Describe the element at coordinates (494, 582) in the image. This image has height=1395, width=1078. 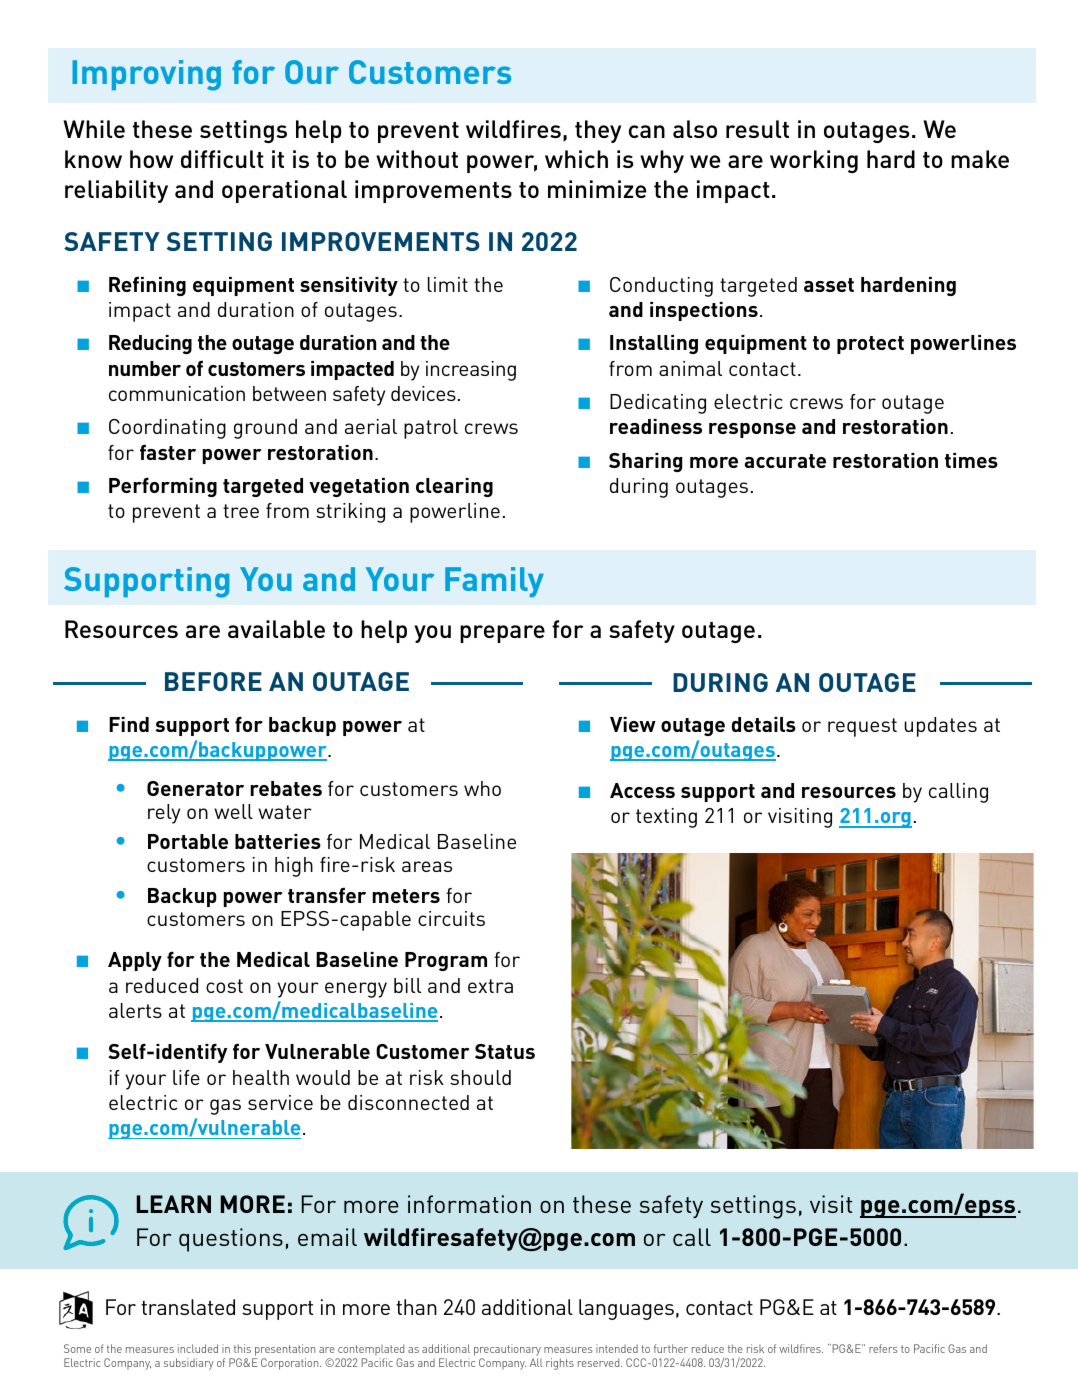
I see `Family` at that location.
